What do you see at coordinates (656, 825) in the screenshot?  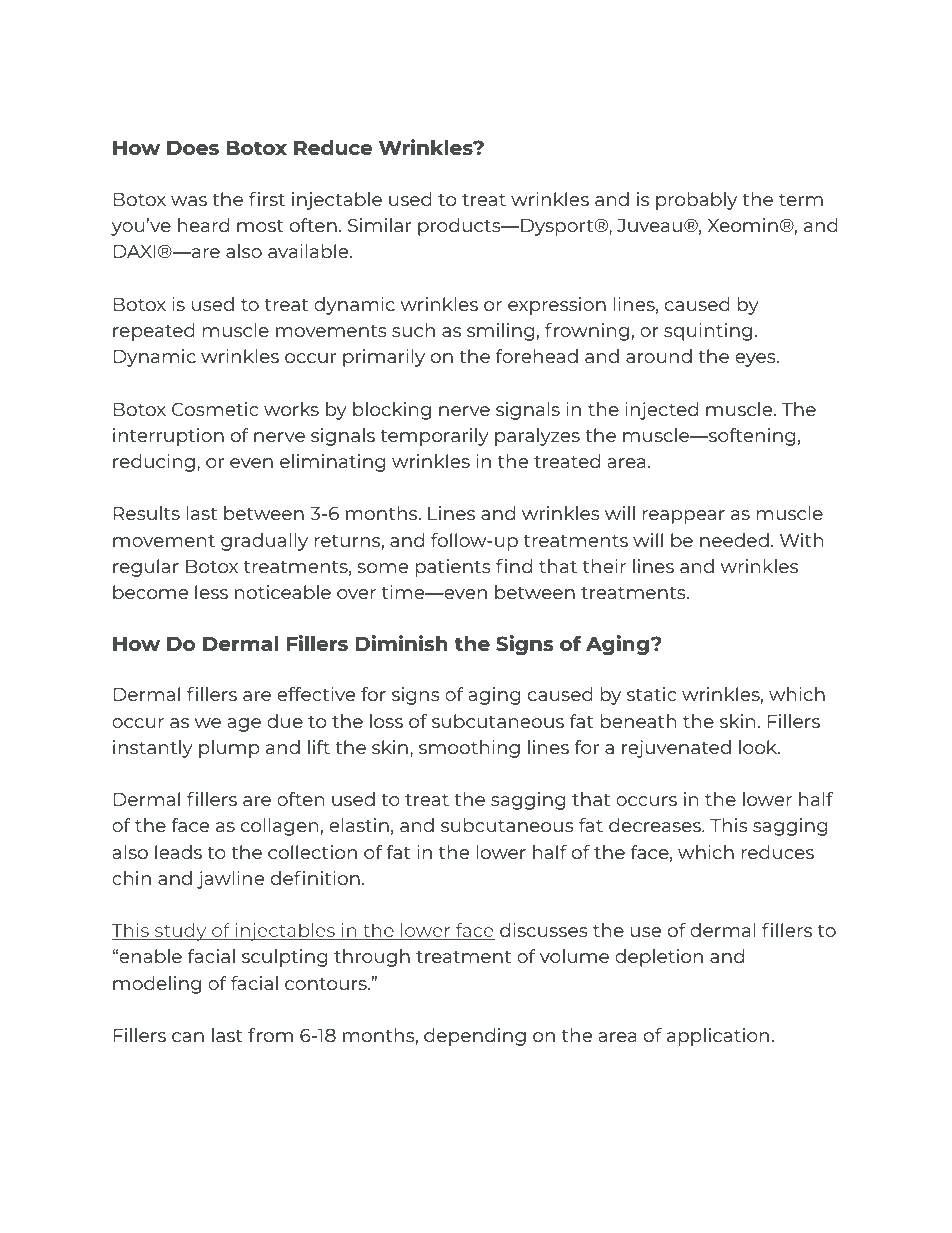 I see `decreases` at bounding box center [656, 825].
